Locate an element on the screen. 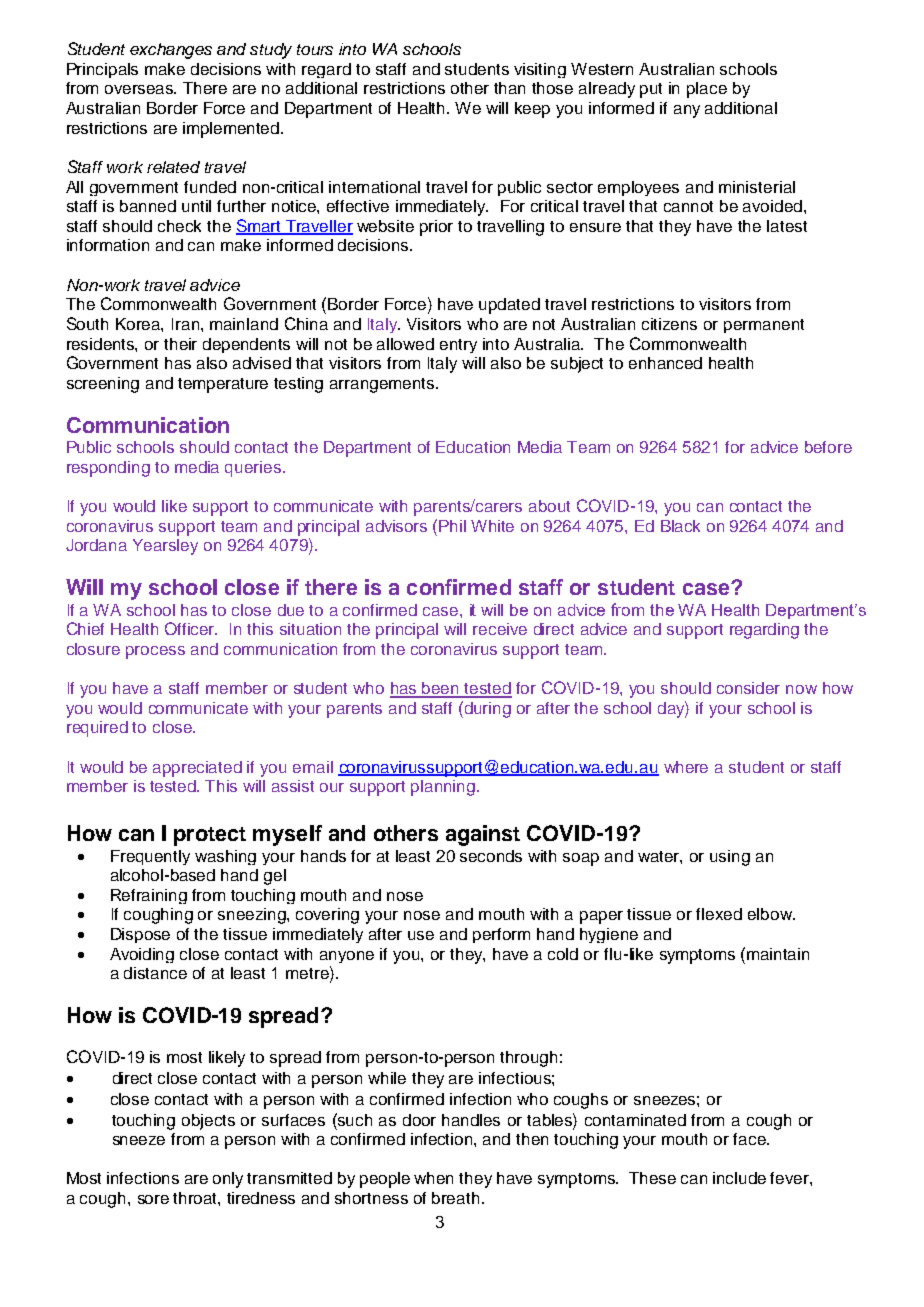 The height and width of the screenshot is (1307, 924). overseas is located at coordinates (140, 89).
